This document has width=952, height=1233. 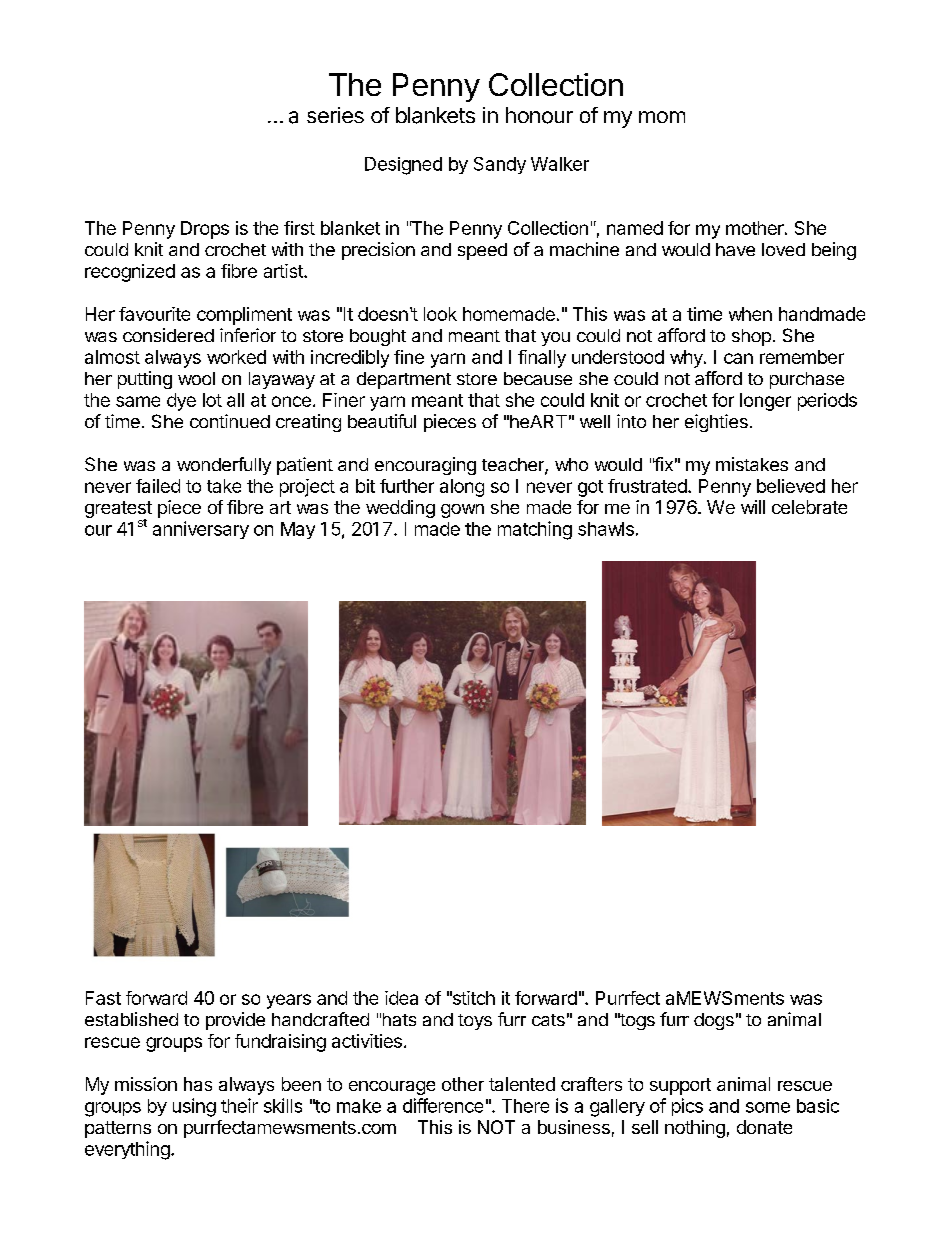 I want to click on believed, so click(x=791, y=486).
